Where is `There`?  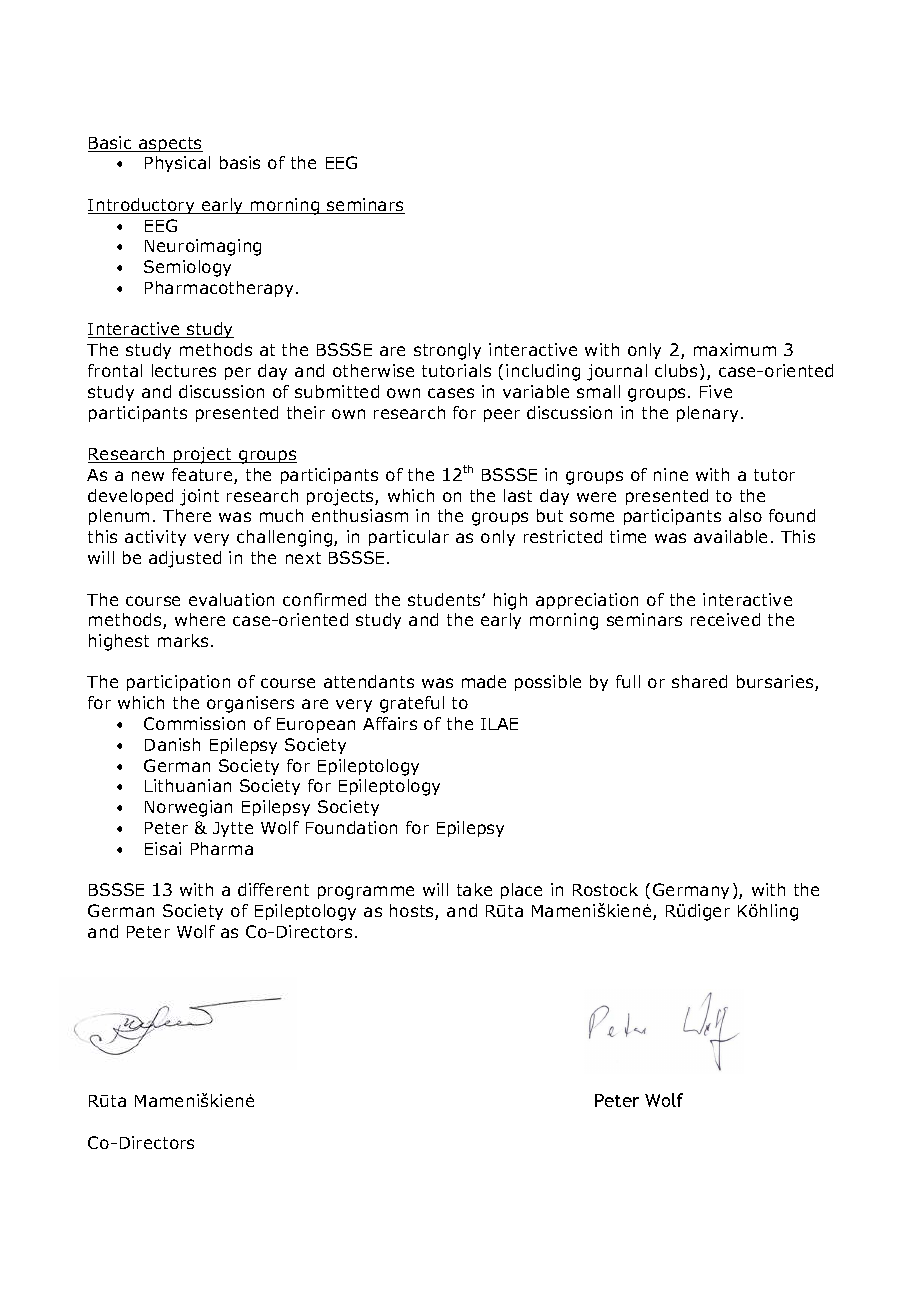 There is located at coordinates (187, 515).
